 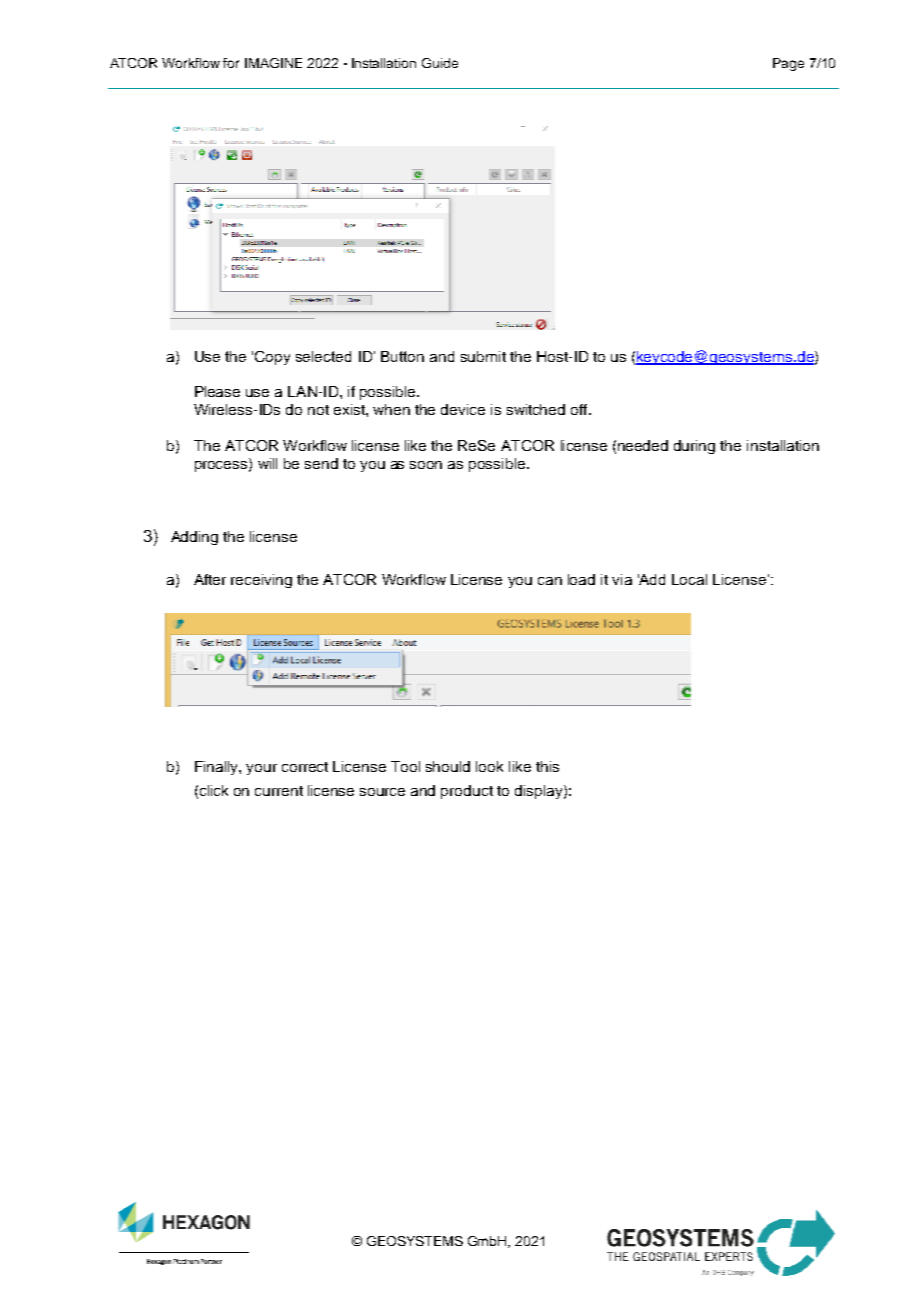 I want to click on your, so click(x=261, y=769).
